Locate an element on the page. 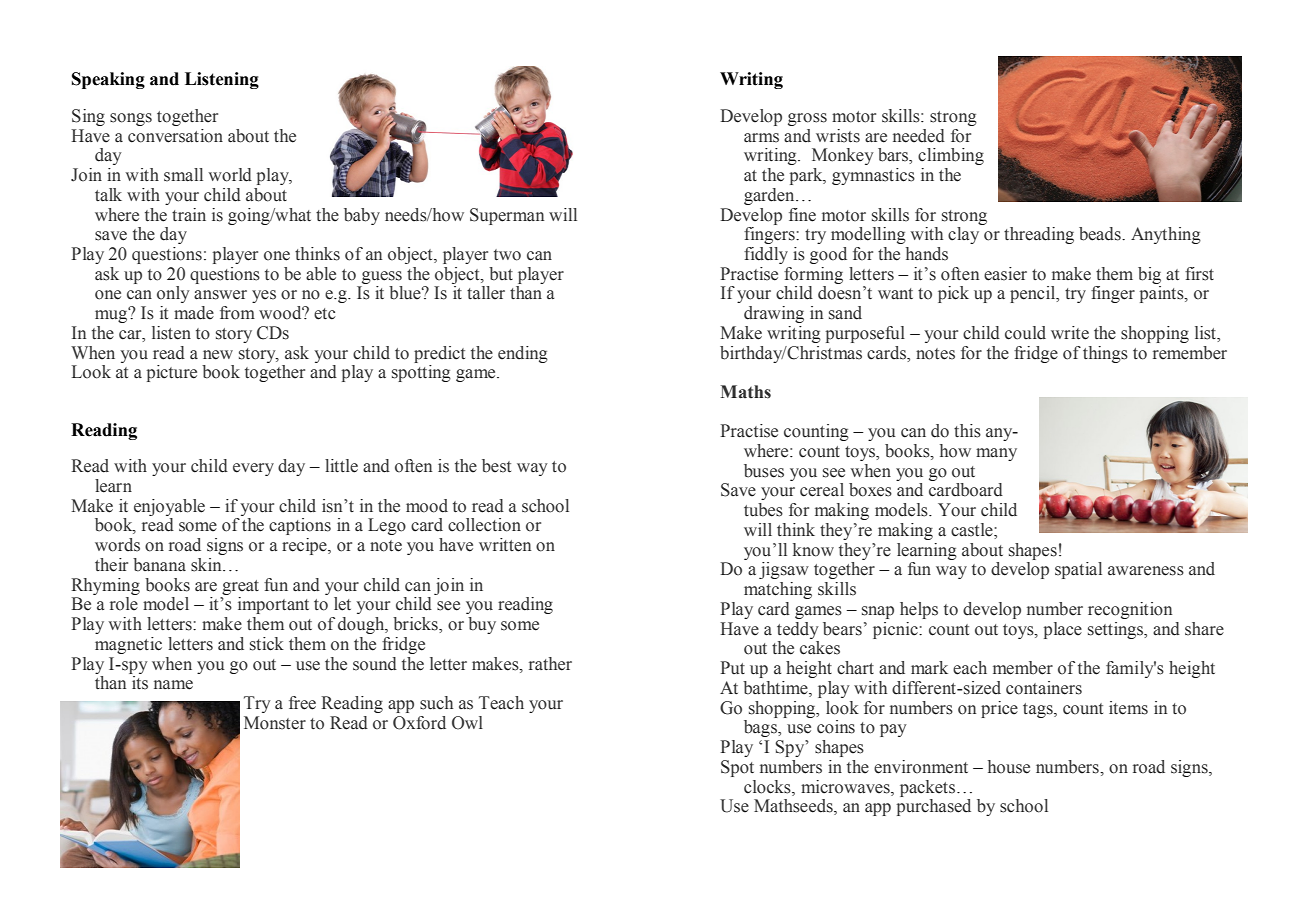  songs is located at coordinates (131, 119).
